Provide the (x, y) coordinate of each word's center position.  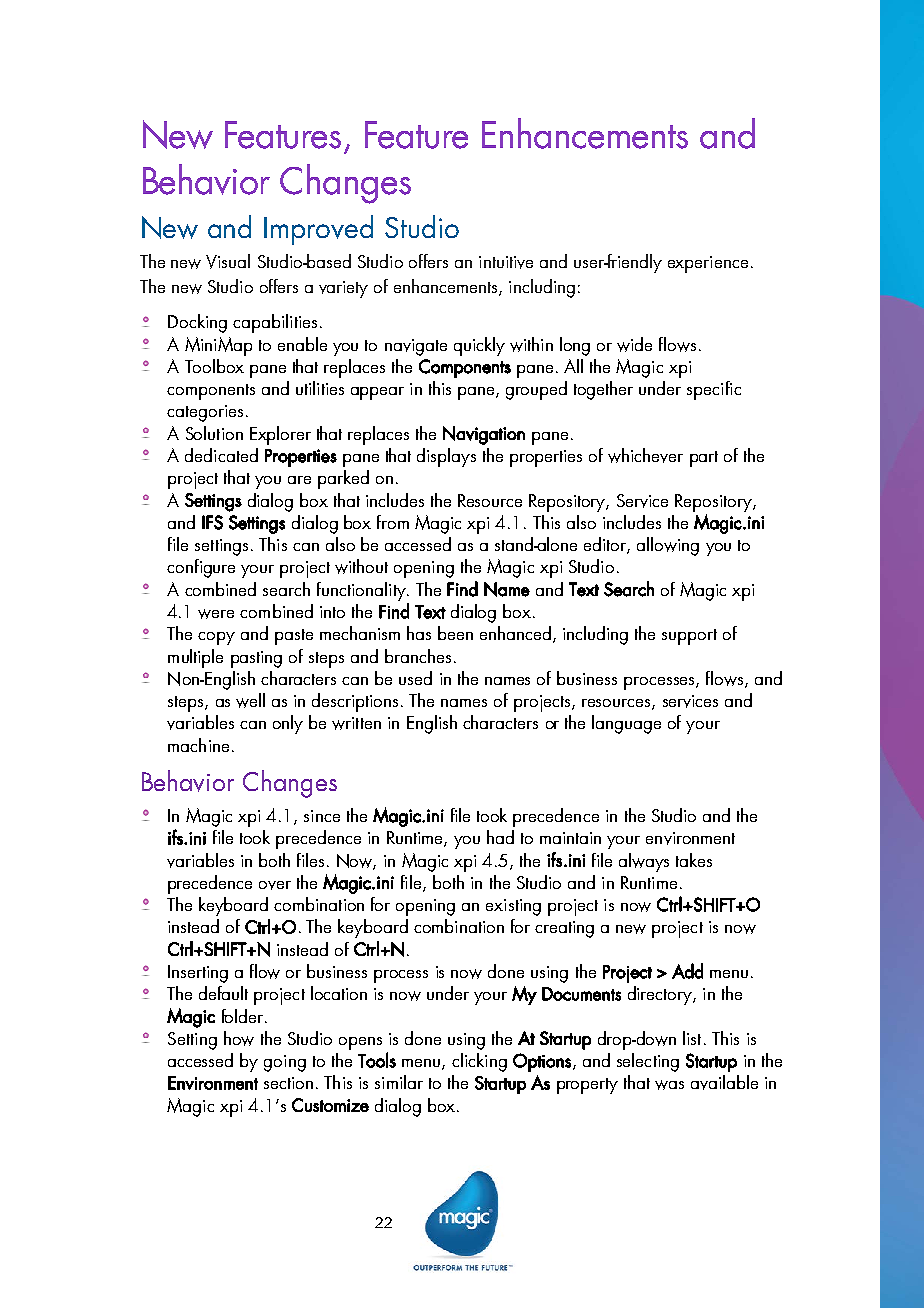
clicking (479, 1062)
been (455, 633)
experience (708, 264)
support (689, 637)
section (288, 1083)
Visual (228, 261)
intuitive (506, 262)
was (669, 1085)
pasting (256, 659)
